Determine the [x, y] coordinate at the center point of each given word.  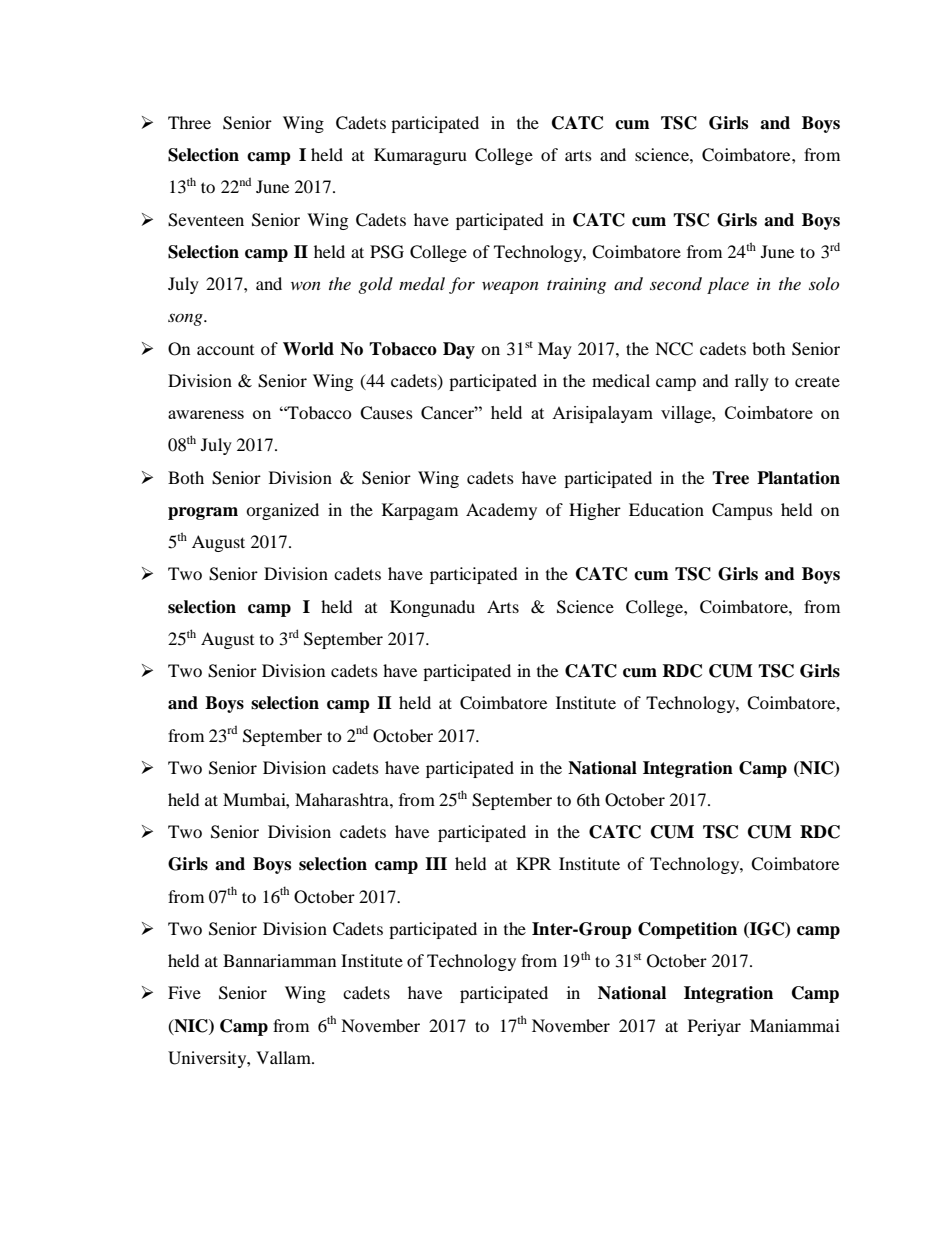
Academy [501, 511]
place [728, 285]
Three [189, 122]
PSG [387, 252]
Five [184, 992]
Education [666, 509]
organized [282, 511]
